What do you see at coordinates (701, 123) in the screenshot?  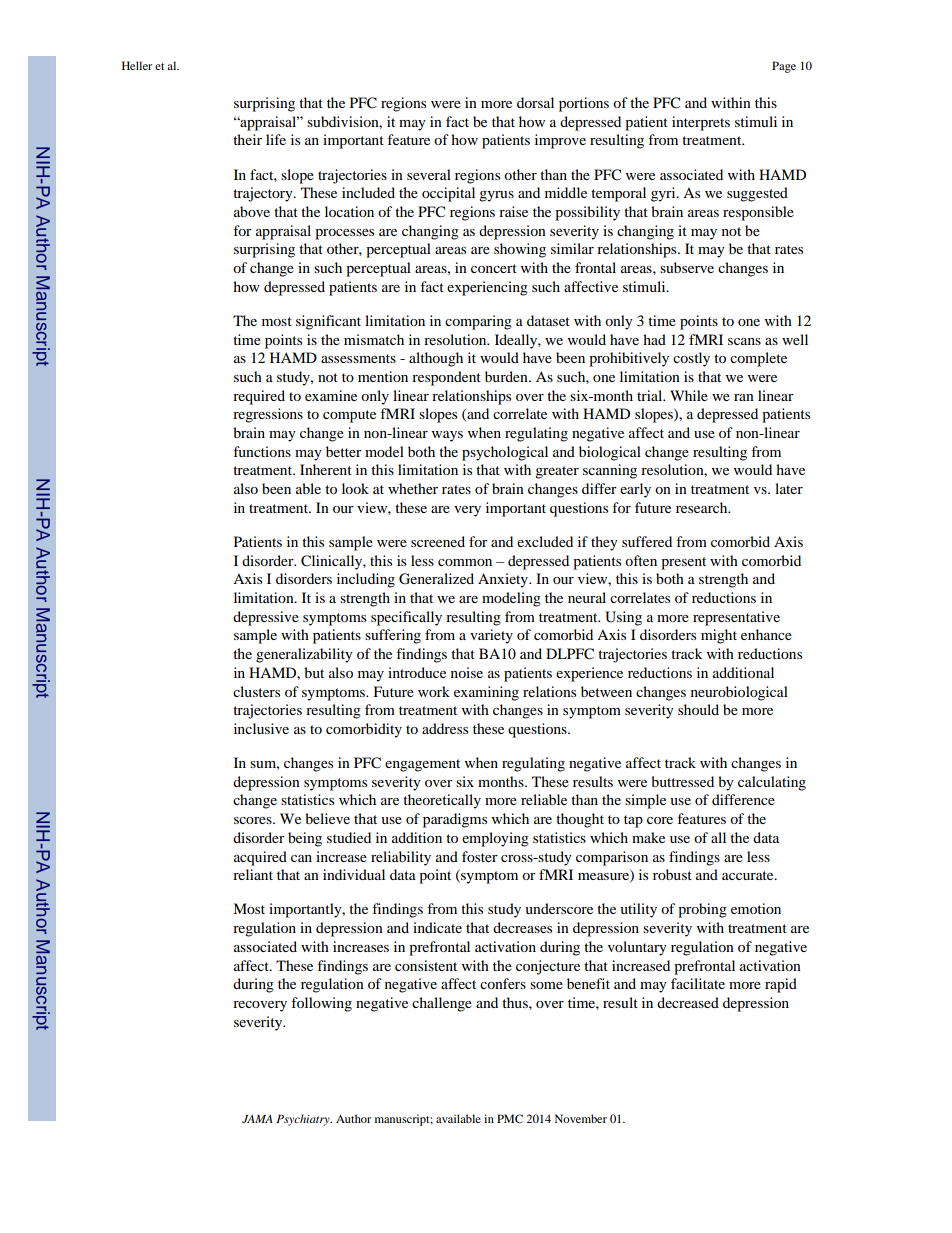 I see `interprets` at bounding box center [701, 123].
